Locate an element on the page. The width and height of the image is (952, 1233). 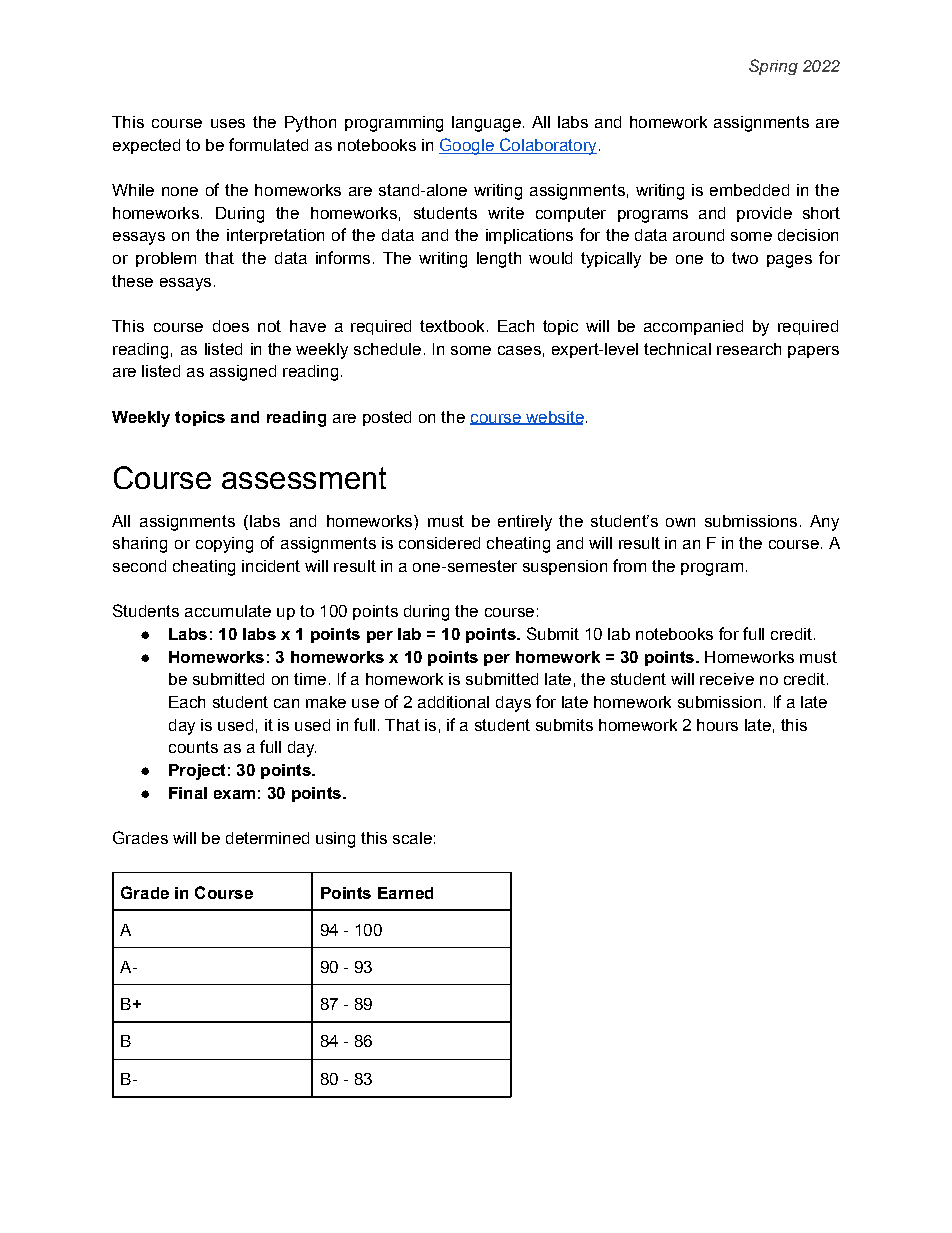
own is located at coordinates (680, 522).
